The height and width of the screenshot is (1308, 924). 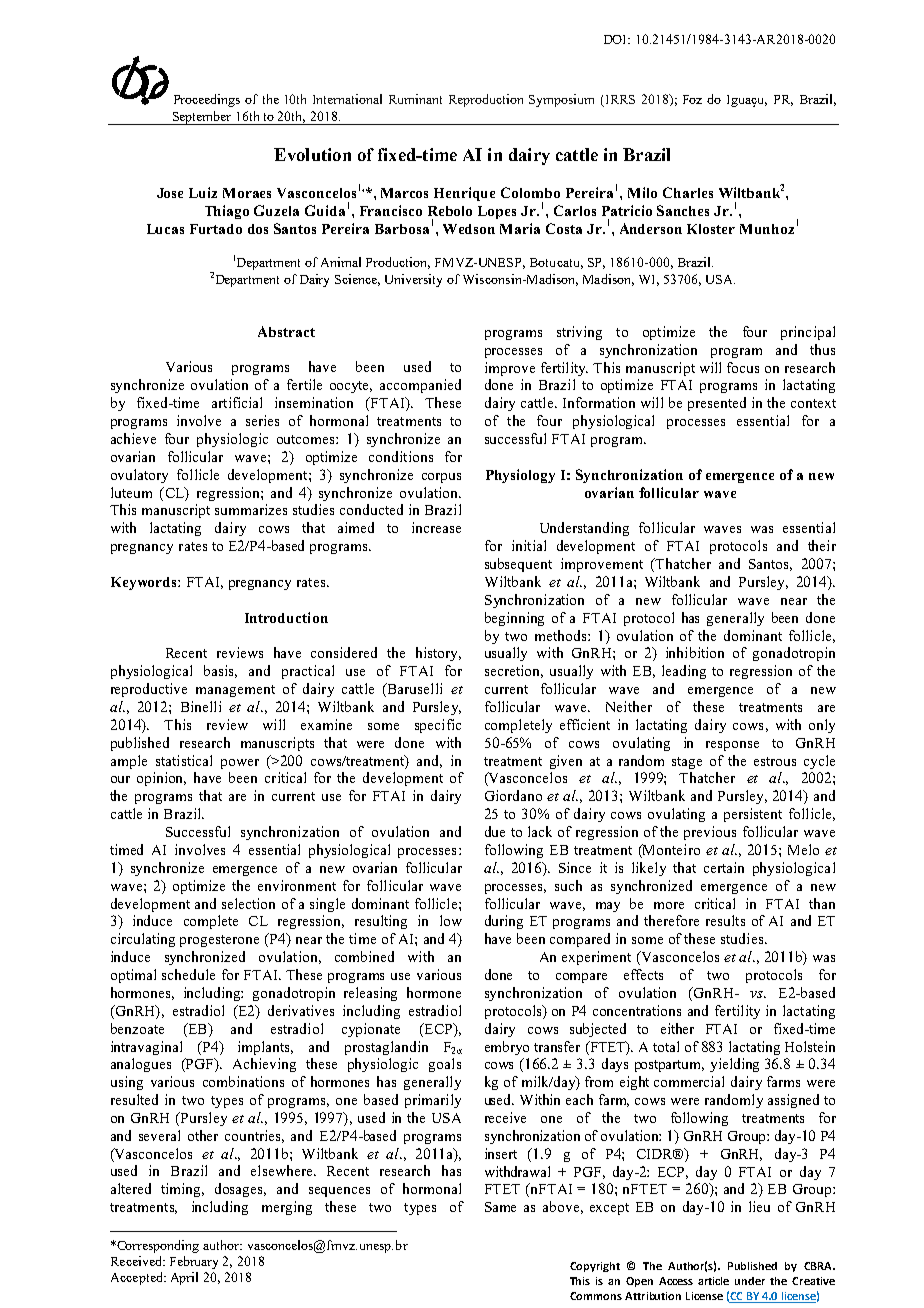 What do you see at coordinates (717, 404) in the screenshot?
I see `presented` at bounding box center [717, 404].
